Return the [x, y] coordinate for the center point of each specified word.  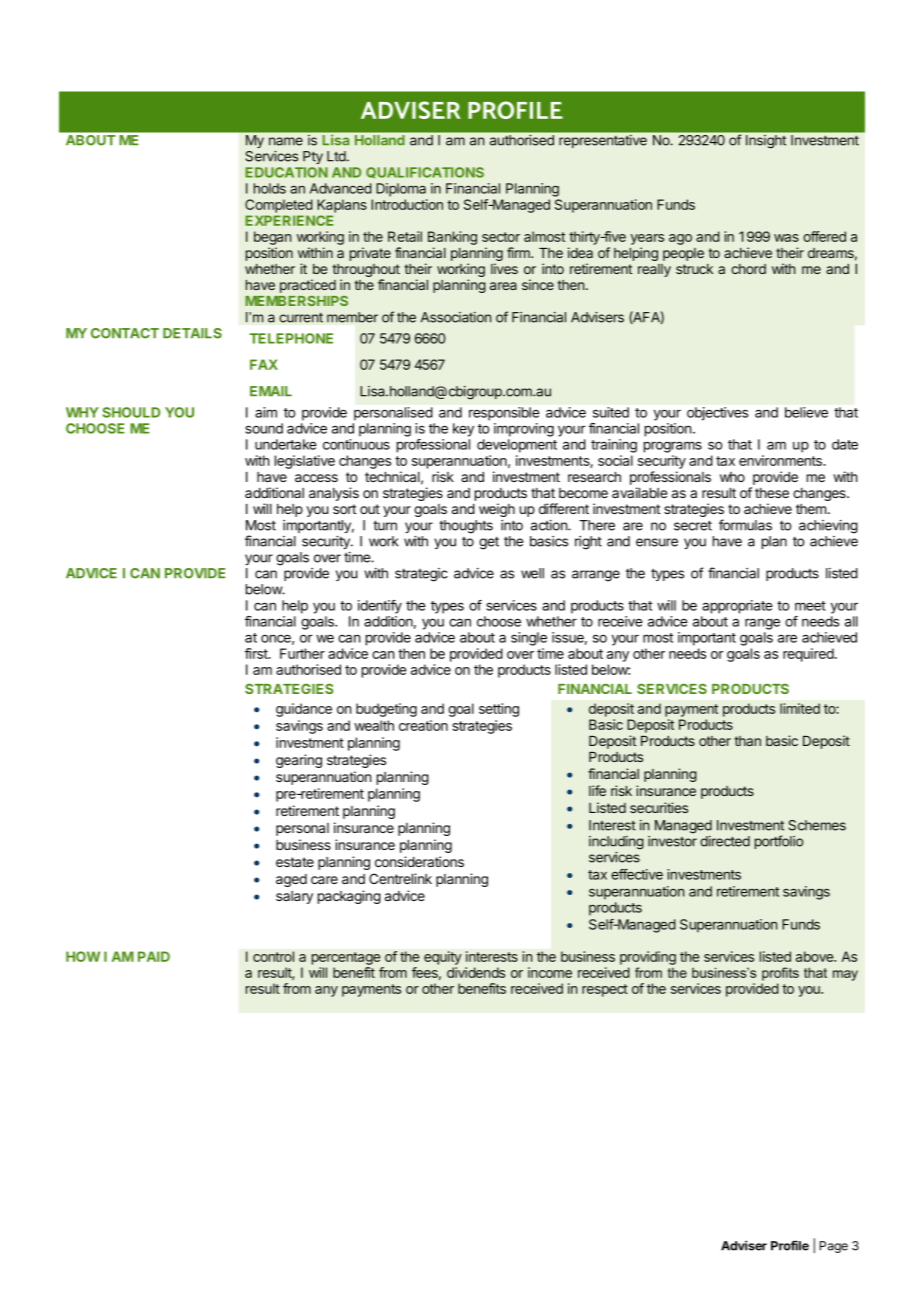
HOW [83, 956]
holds [270, 188]
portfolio [779, 842]
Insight [766, 141]
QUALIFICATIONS [425, 173]
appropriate [737, 607]
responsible [504, 414]
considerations [419, 861]
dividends [476, 972]
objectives [717, 414]
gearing [299, 761]
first [257, 653]
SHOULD [131, 412]
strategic [421, 575]
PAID [154, 956]
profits [780, 974]
